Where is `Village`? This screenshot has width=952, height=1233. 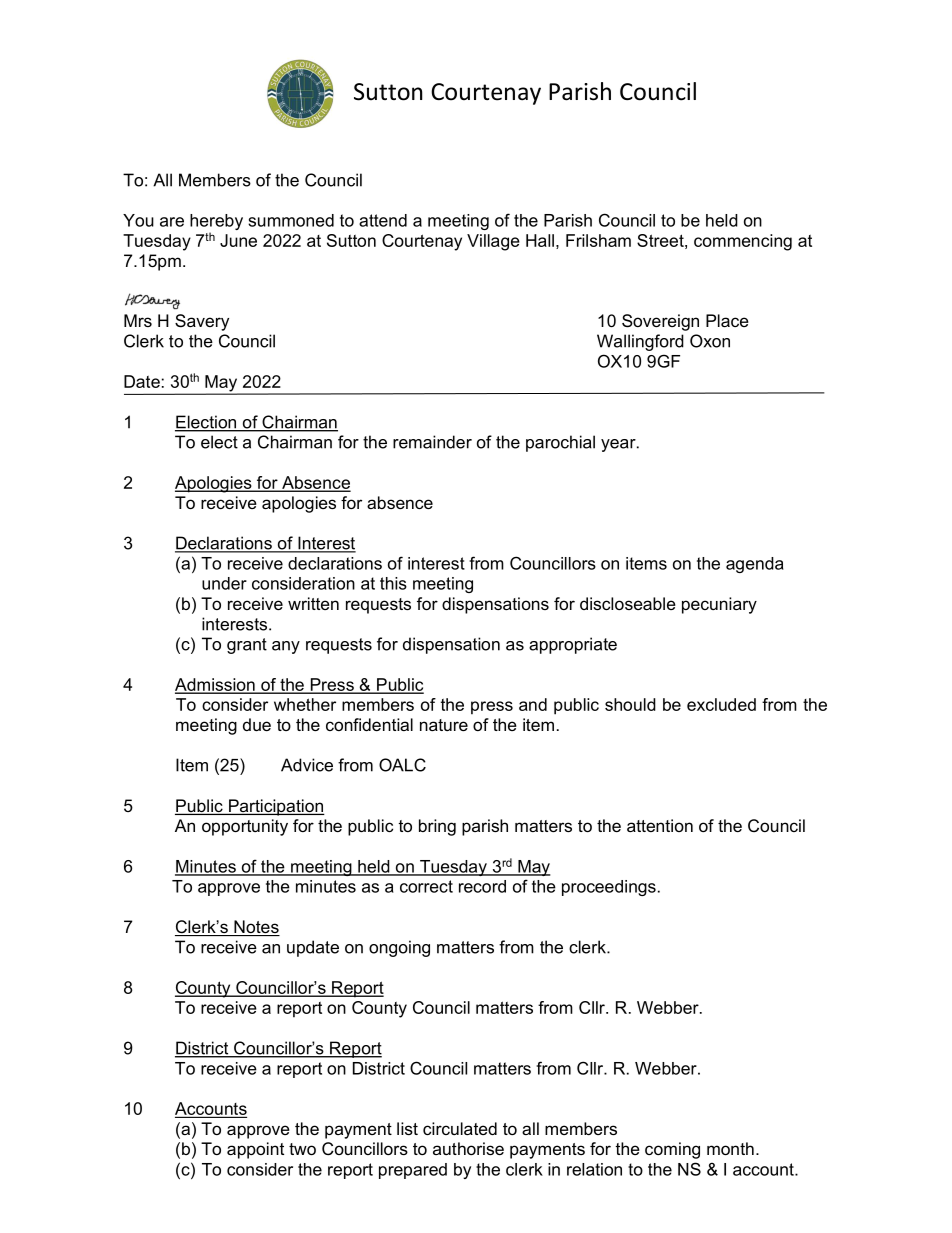 Village is located at coordinates (493, 242).
